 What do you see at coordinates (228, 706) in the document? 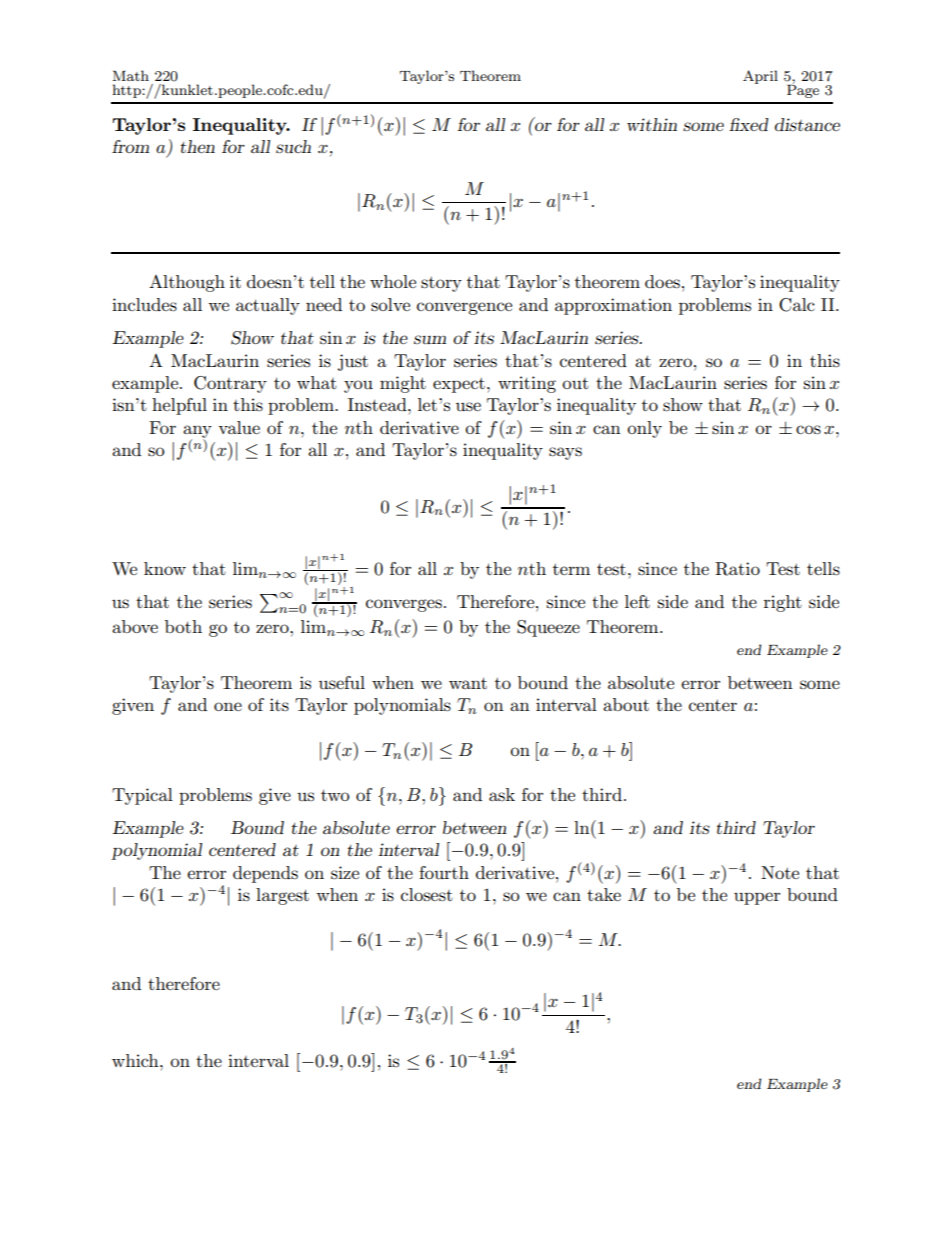
I see `one` at bounding box center [228, 706].
